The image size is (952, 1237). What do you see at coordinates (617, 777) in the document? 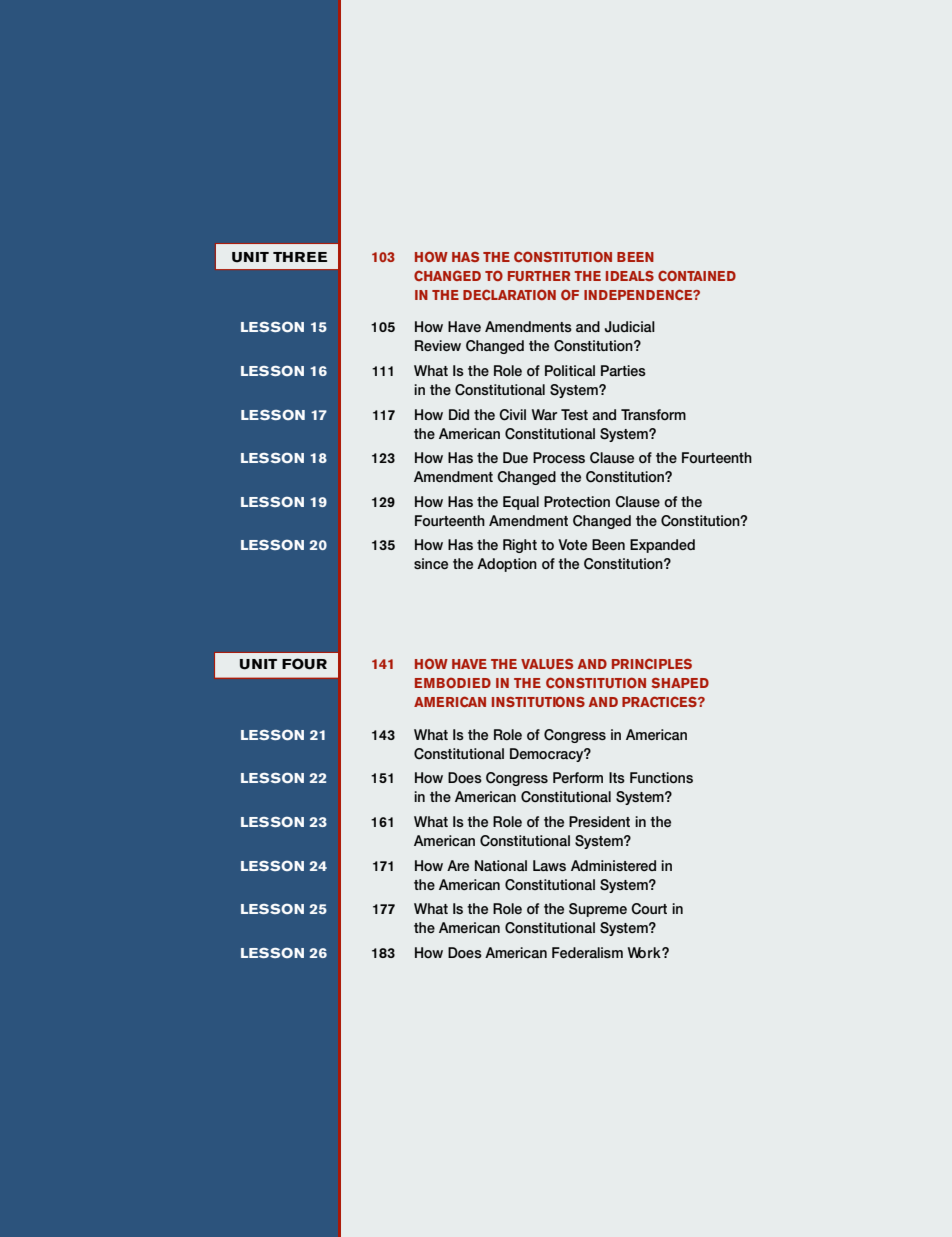
I see `Its` at bounding box center [617, 777].
